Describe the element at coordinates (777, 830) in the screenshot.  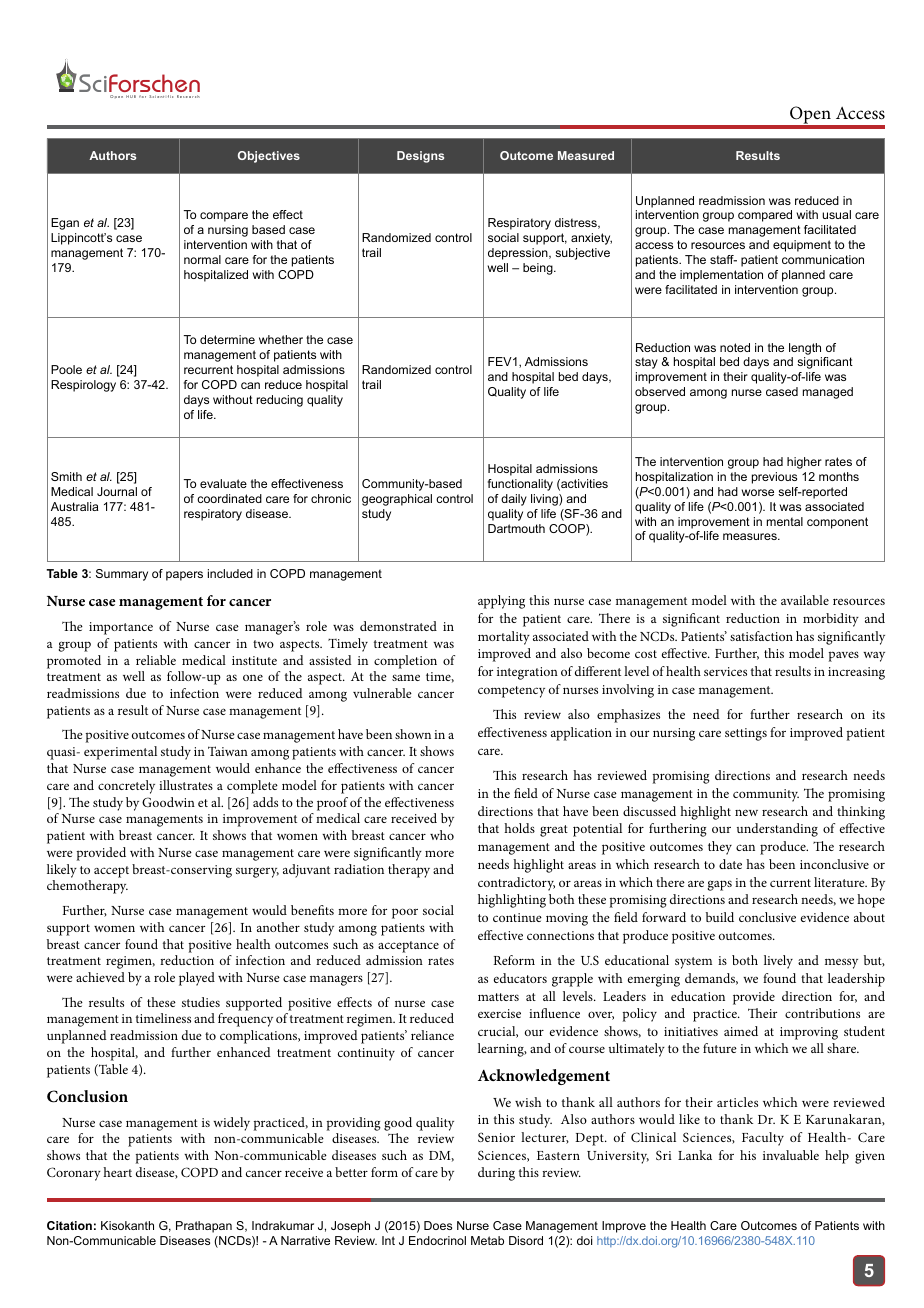
I see `understanding` at that location.
